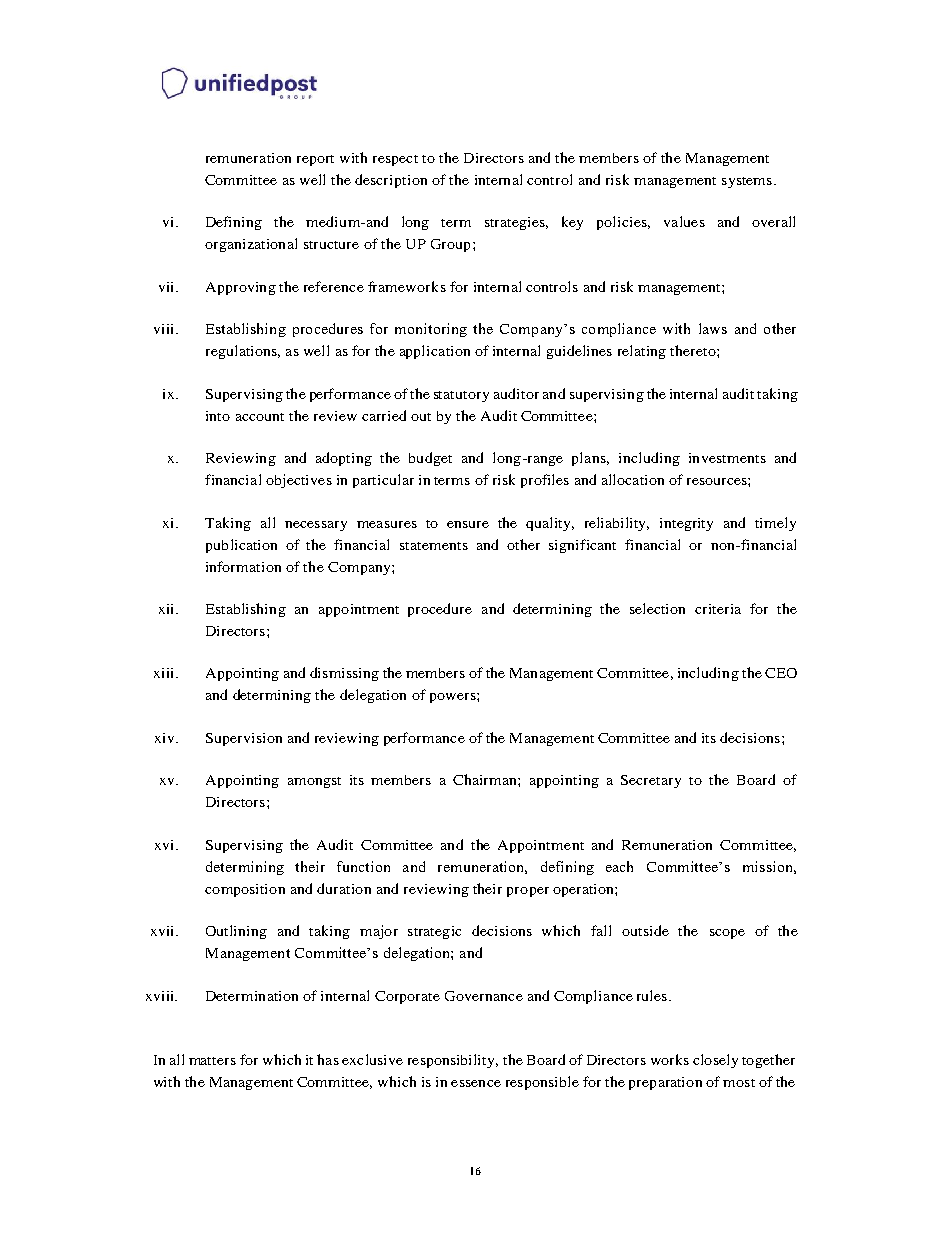 Image resolution: width=952 pixels, height=1233 pixels. Describe the element at coordinates (476, 1083) in the screenshot. I see `essence` at that location.
